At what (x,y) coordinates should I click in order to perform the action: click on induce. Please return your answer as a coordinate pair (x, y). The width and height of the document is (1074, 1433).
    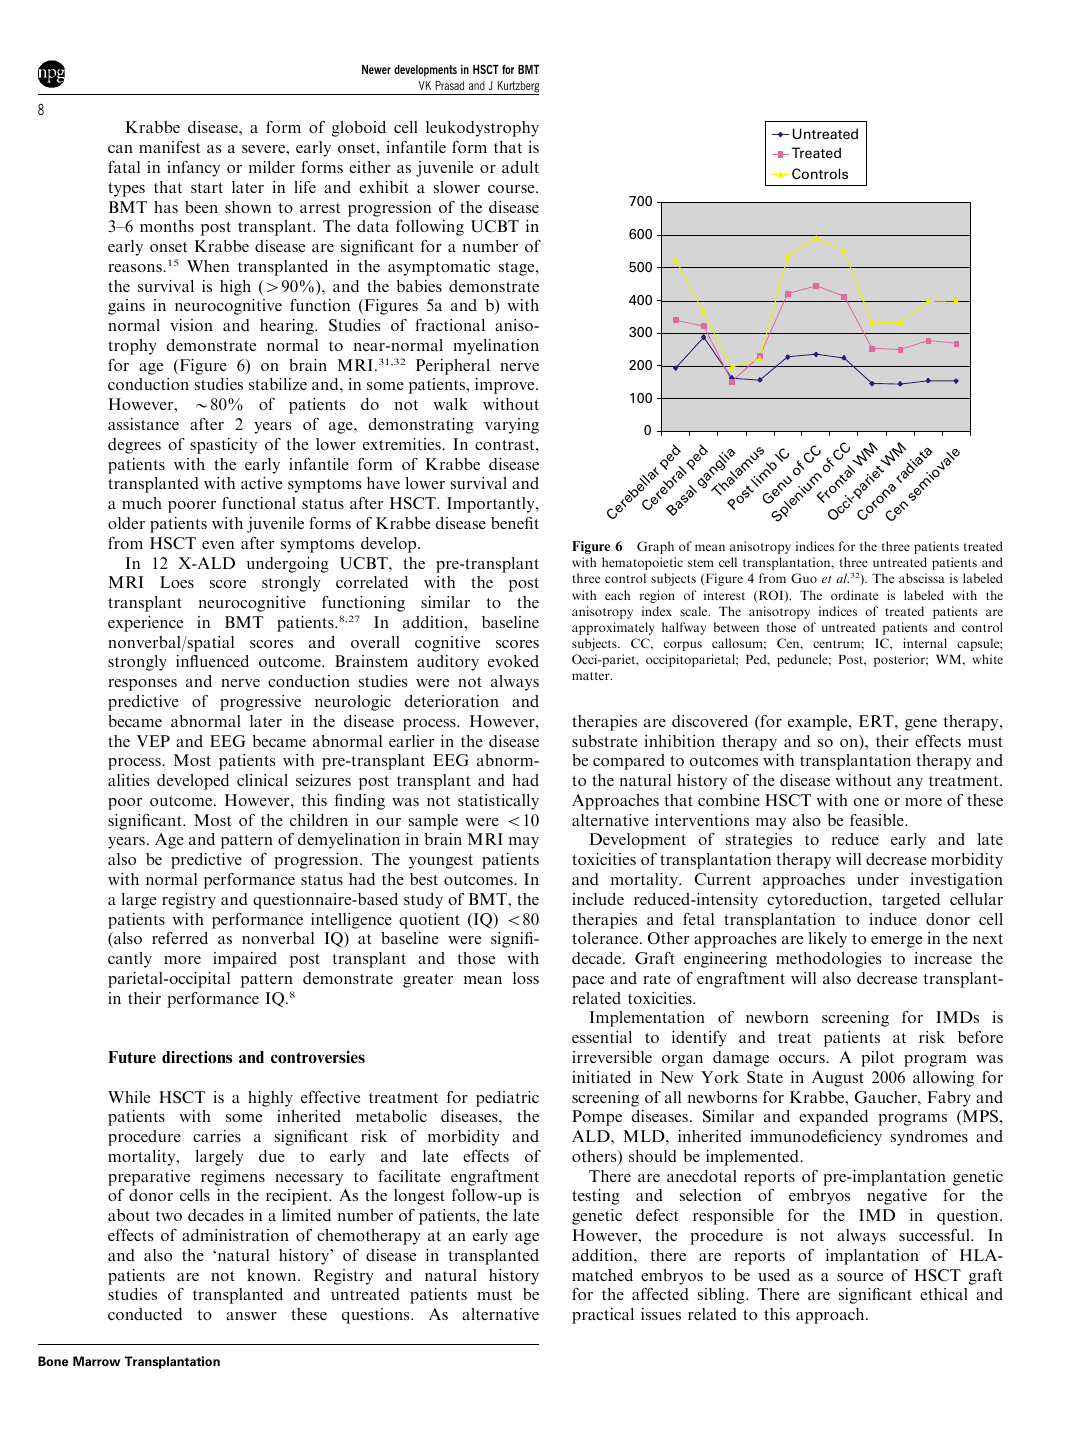
    Looking at the image, I should click on (893, 919).
